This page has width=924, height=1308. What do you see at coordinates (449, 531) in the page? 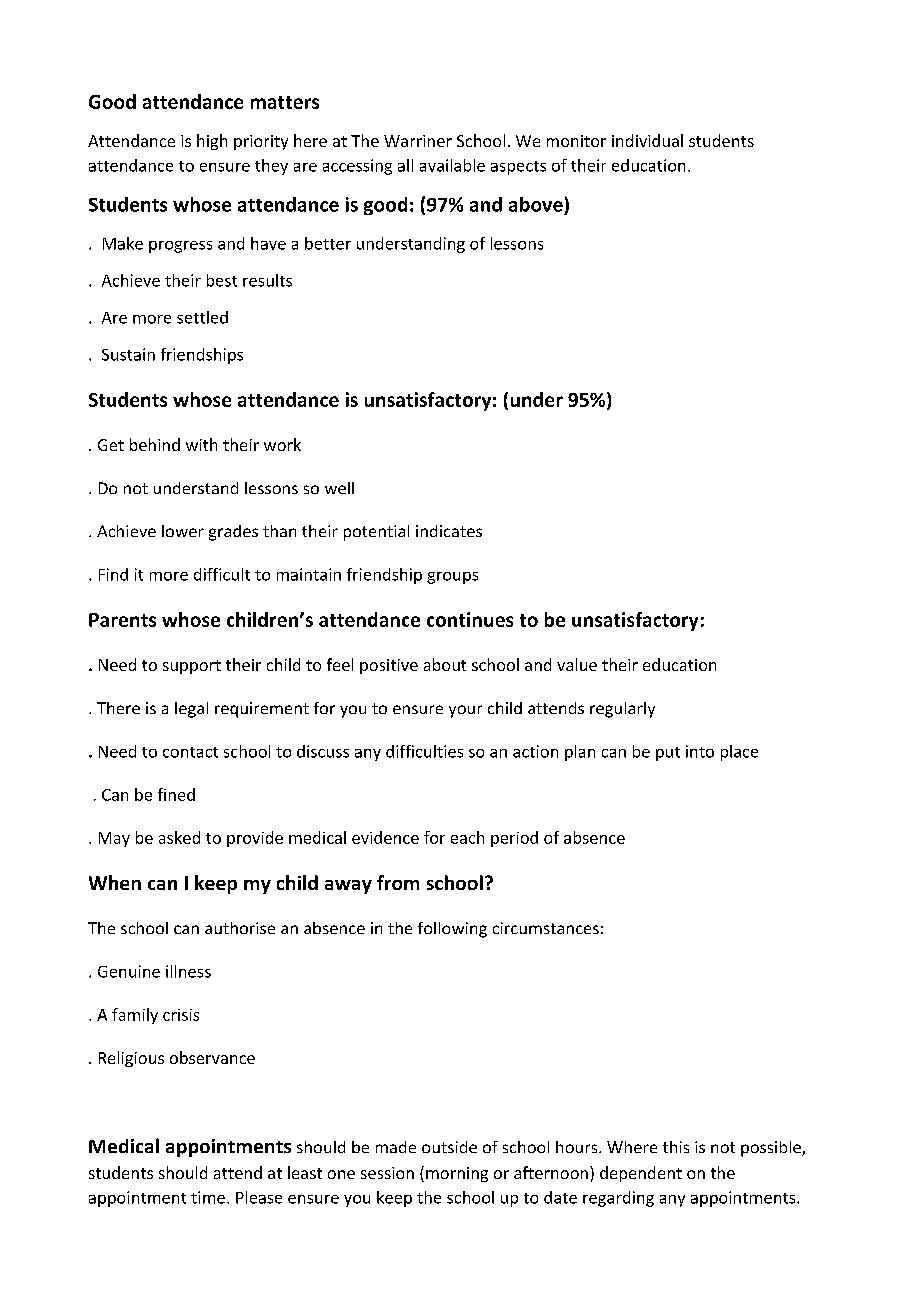
I see `indicates` at bounding box center [449, 531].
